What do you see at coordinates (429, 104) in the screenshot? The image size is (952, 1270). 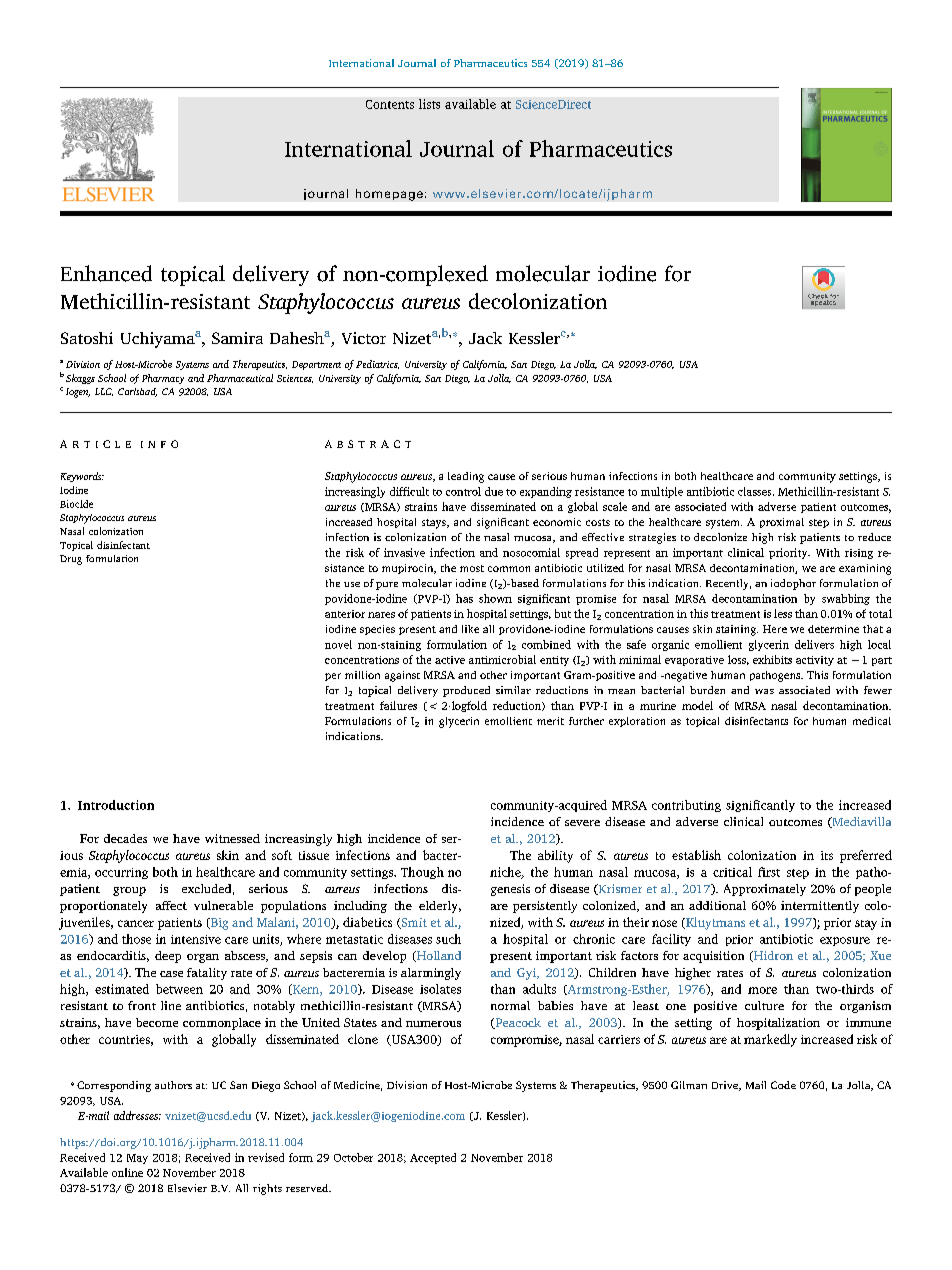 I see `lists` at bounding box center [429, 104].
